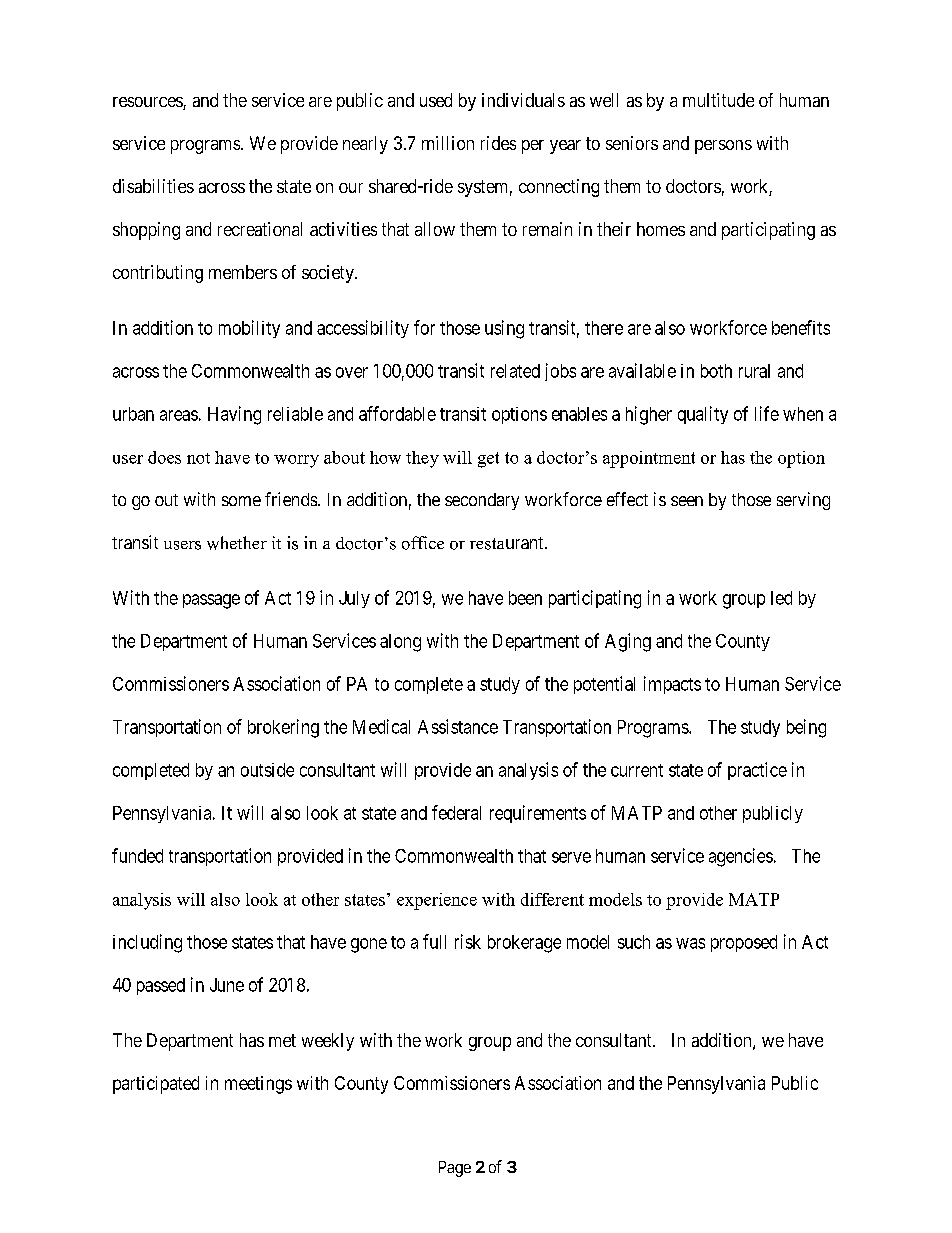 This screenshot has height=1233, width=952. I want to click on experience, so click(437, 901).
